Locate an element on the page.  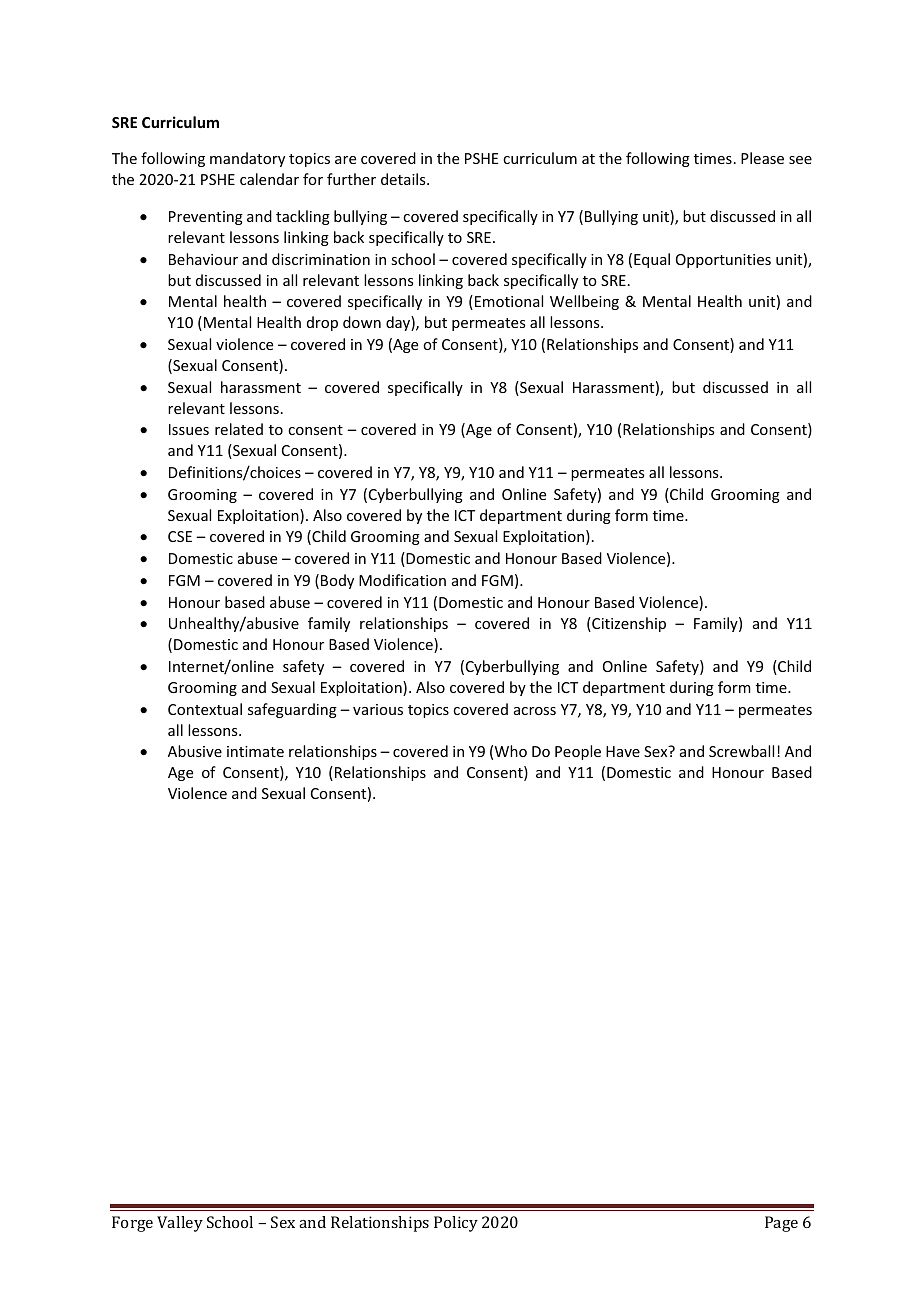
mandatory is located at coordinates (247, 159).
